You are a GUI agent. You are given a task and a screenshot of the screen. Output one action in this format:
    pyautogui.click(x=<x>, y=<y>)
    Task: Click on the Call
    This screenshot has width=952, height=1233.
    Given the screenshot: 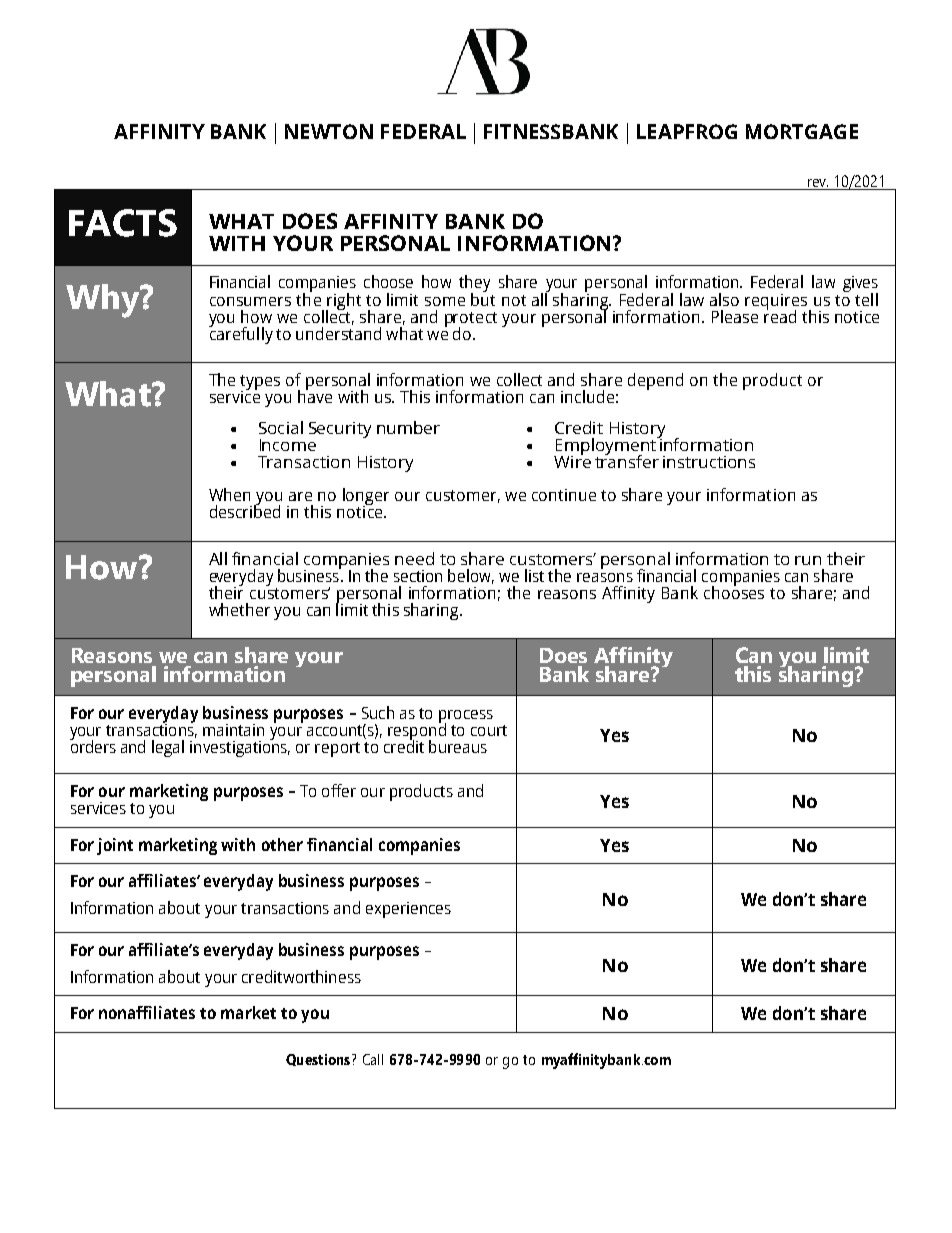 What is the action you would take?
    pyautogui.click(x=373, y=1059)
